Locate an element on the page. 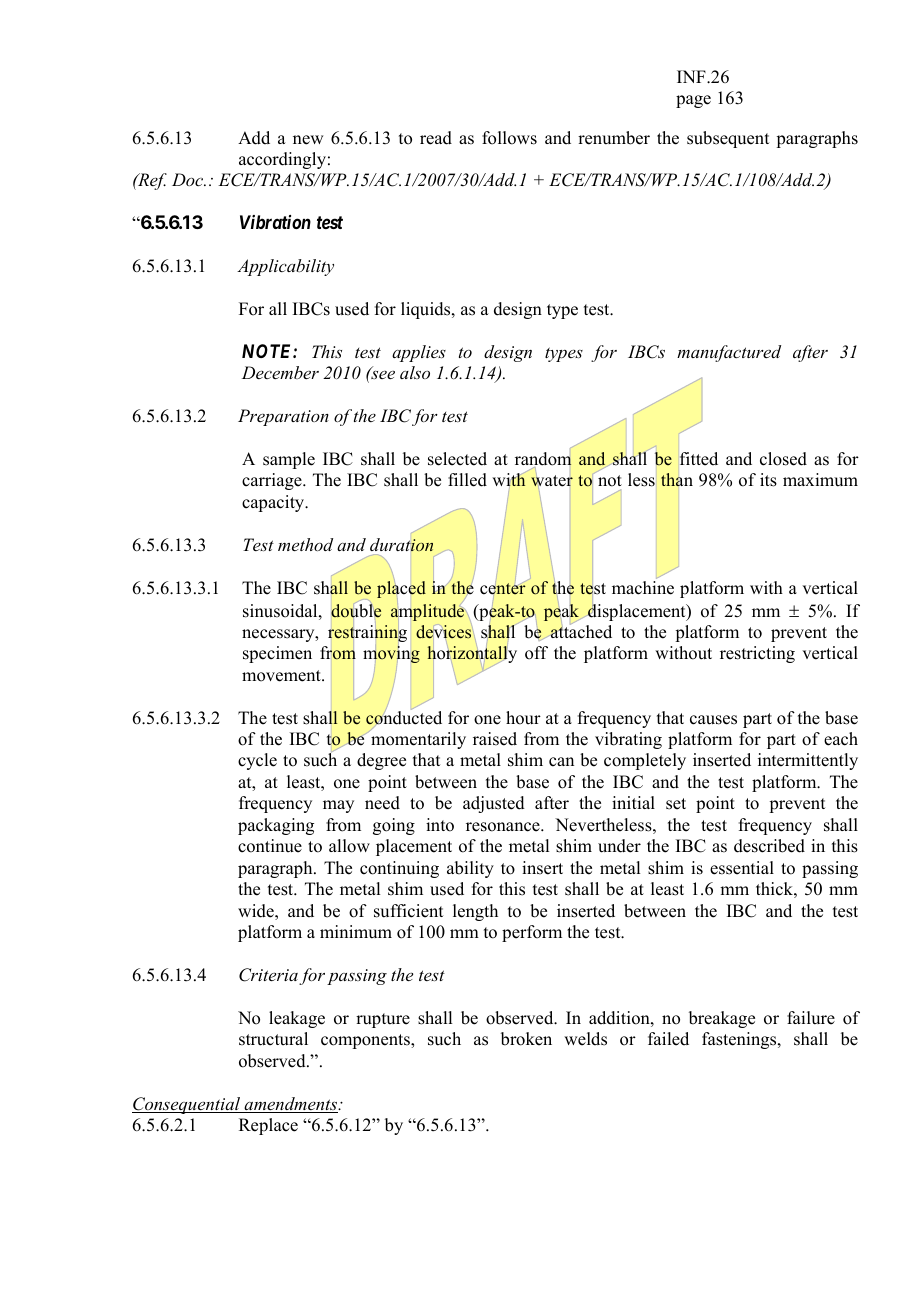 The image size is (924, 1308). cycle is located at coordinates (257, 761).
